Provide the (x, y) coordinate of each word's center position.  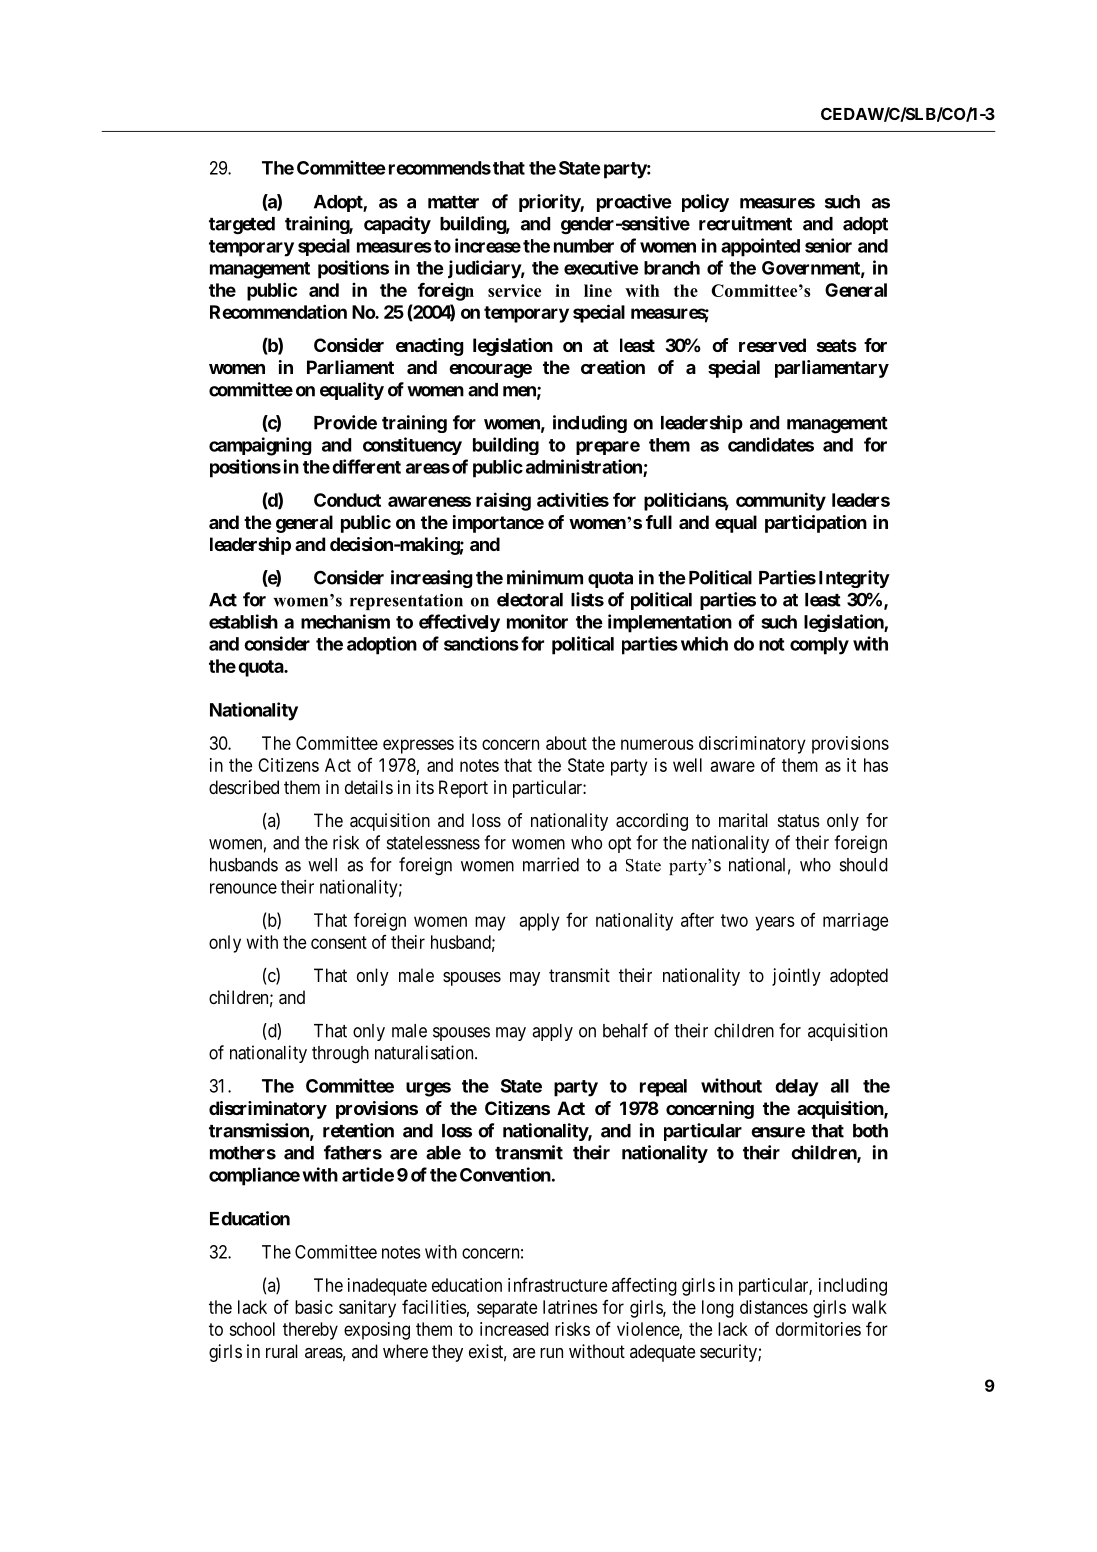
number (584, 246)
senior (828, 245)
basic (314, 1307)
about (566, 743)
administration (585, 467)
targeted (242, 225)
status (799, 820)
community (781, 501)
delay (797, 1088)
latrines (570, 1307)
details (369, 787)
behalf (625, 1030)
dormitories (818, 1329)
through (340, 1054)
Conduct (347, 500)
